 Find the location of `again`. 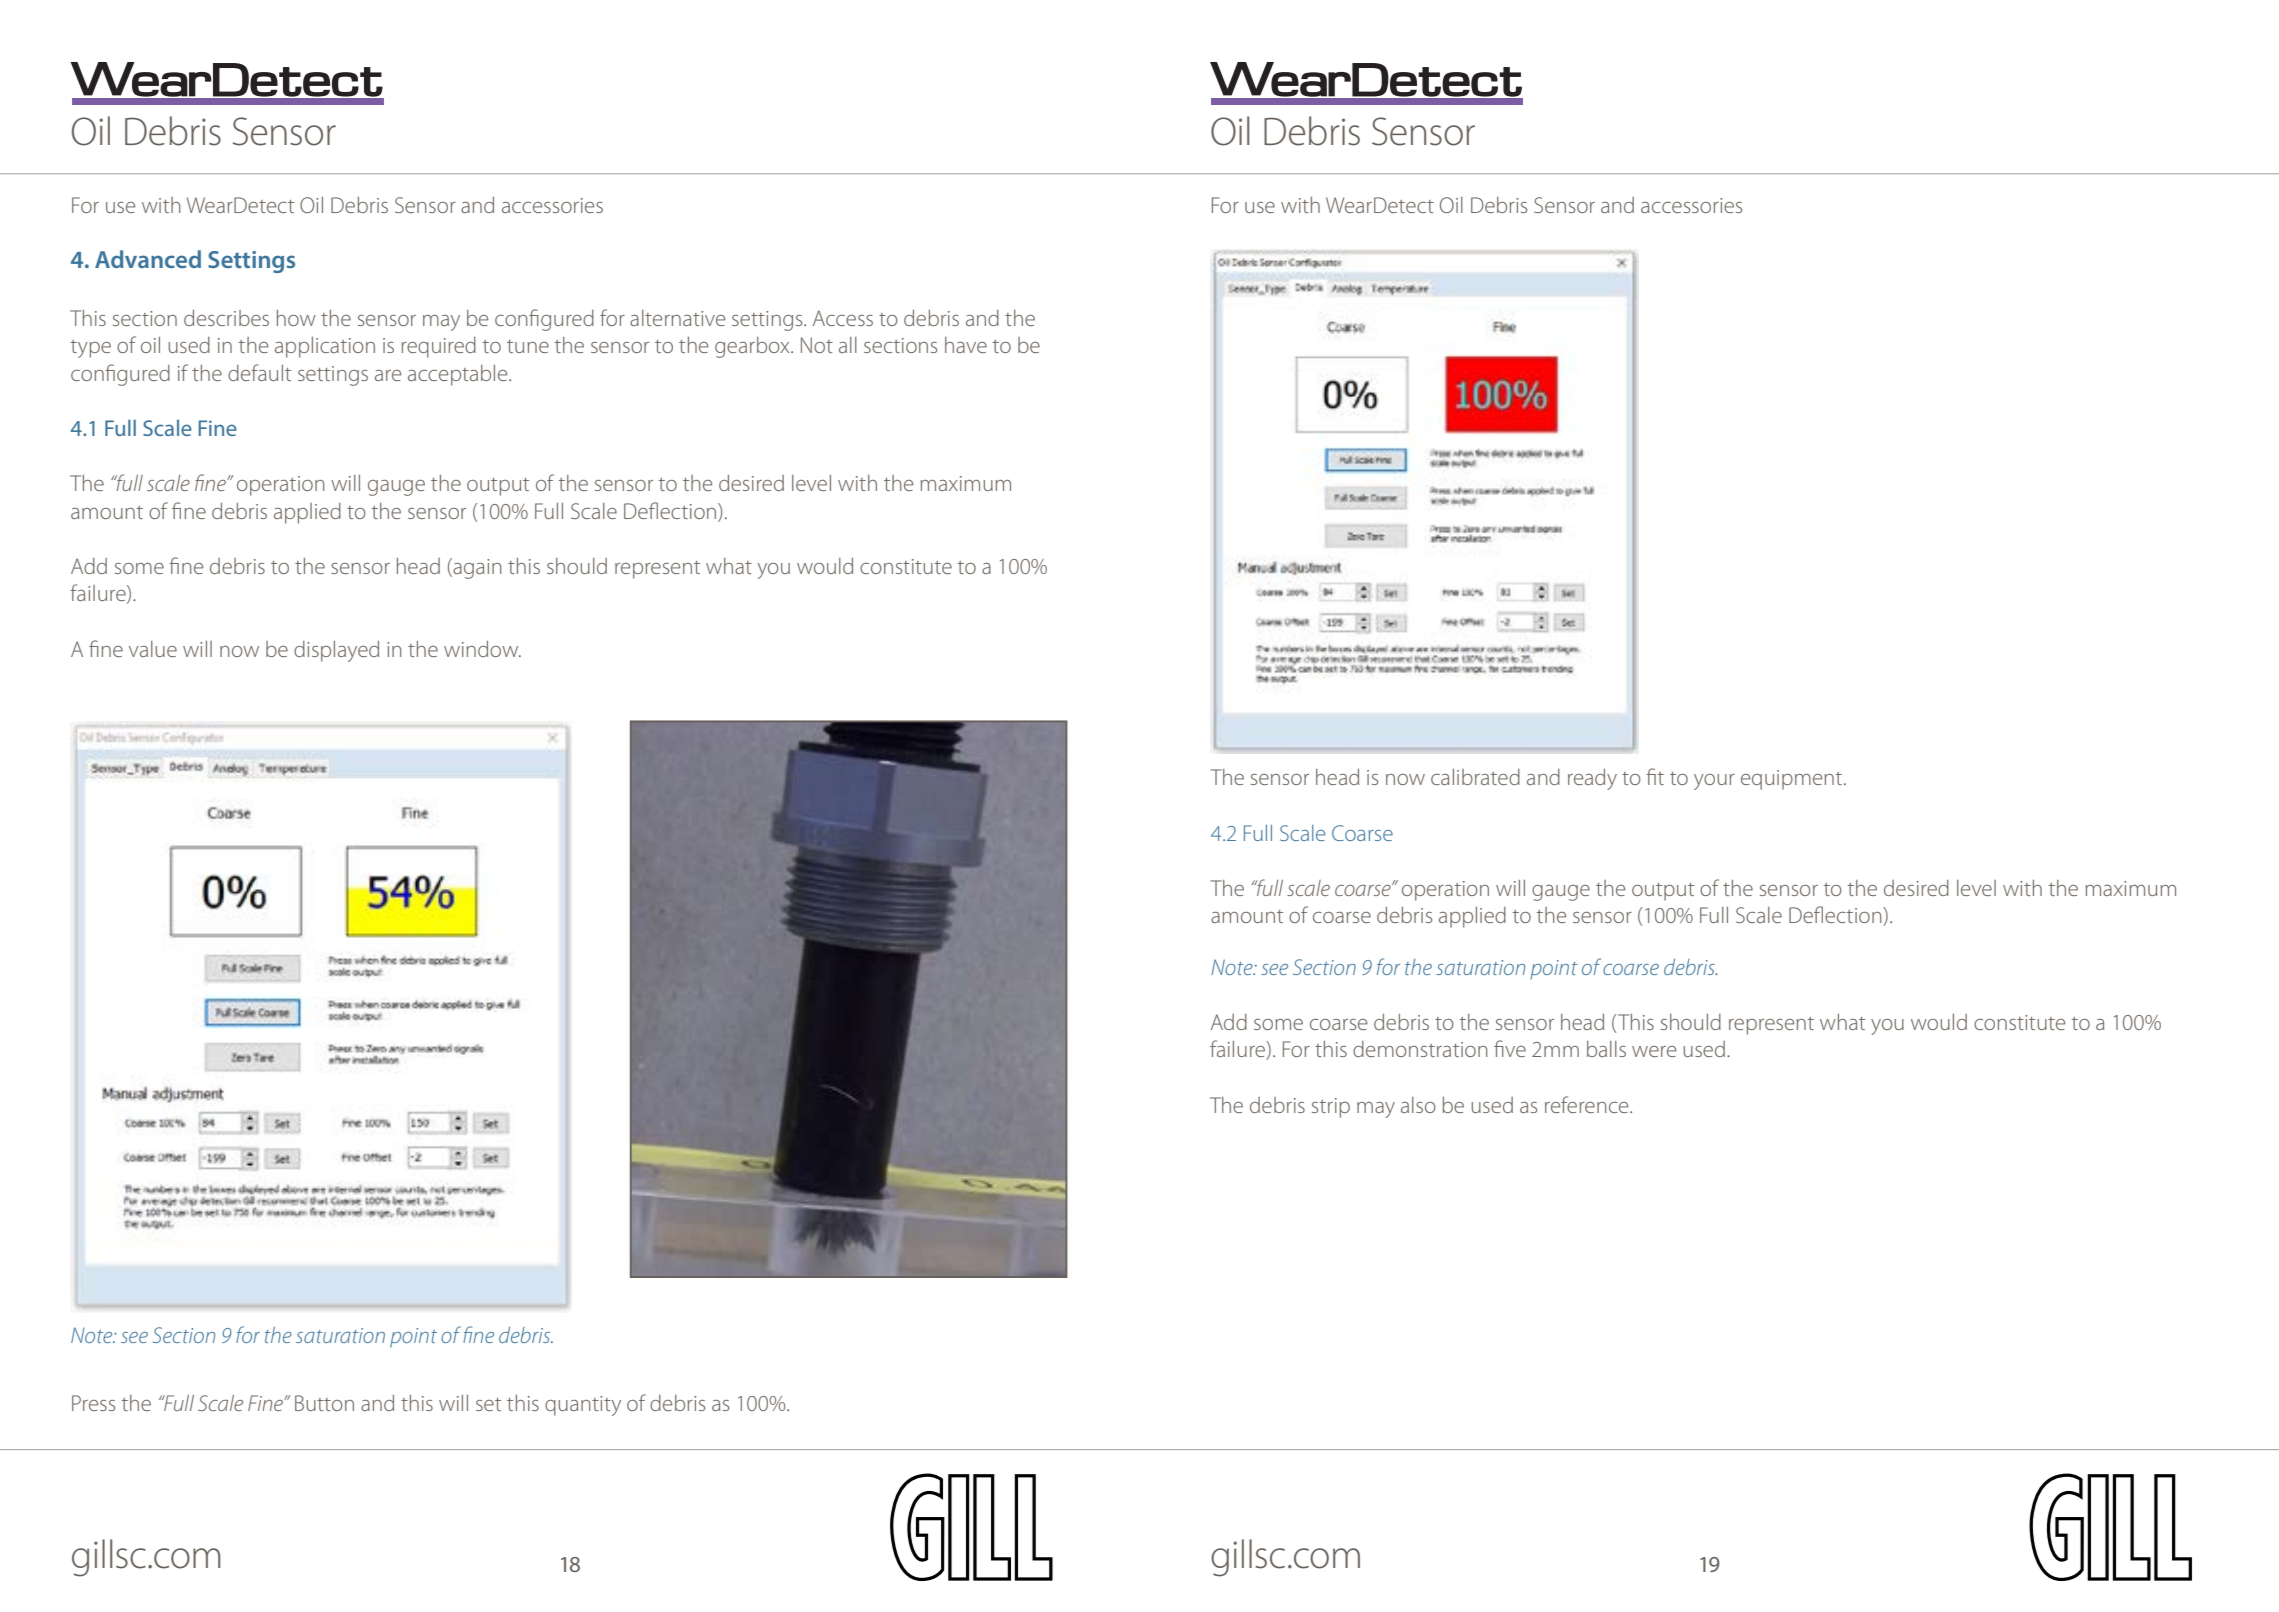

again is located at coordinates (476, 568).
